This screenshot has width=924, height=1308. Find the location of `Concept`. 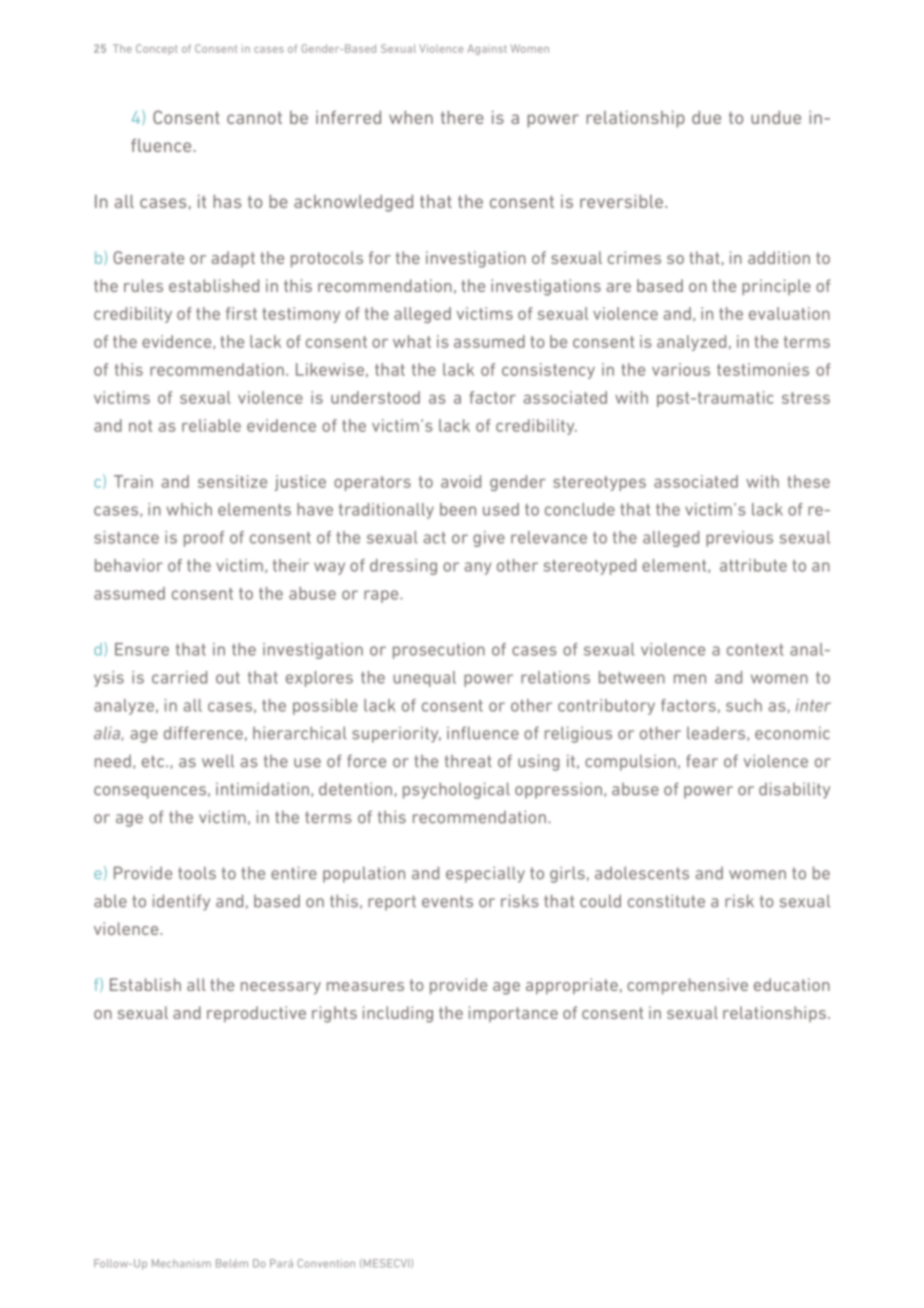

Concept is located at coordinates (157, 49).
